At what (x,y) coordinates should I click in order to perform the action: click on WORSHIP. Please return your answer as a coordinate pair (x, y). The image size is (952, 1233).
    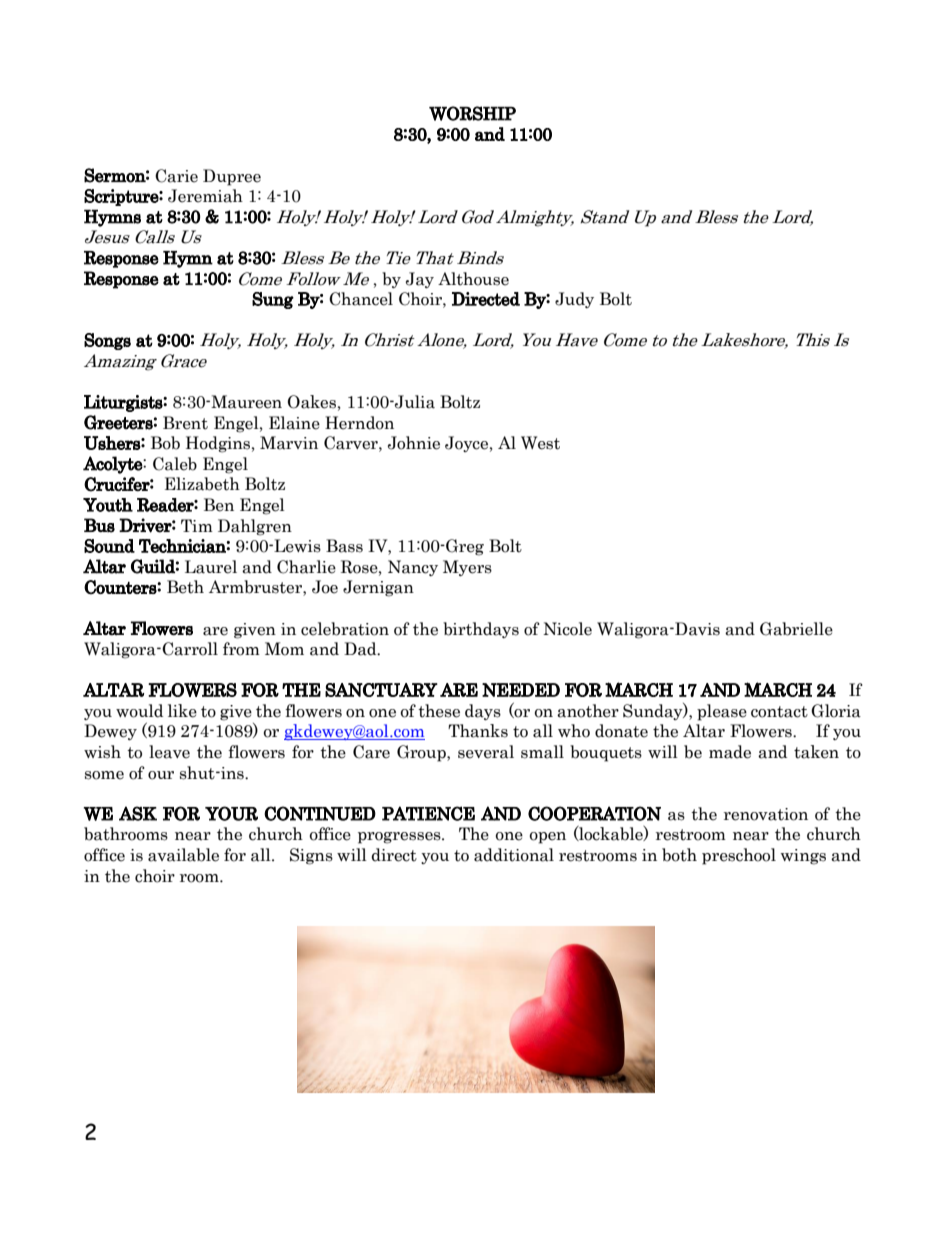
    Looking at the image, I should click on (472, 113).
